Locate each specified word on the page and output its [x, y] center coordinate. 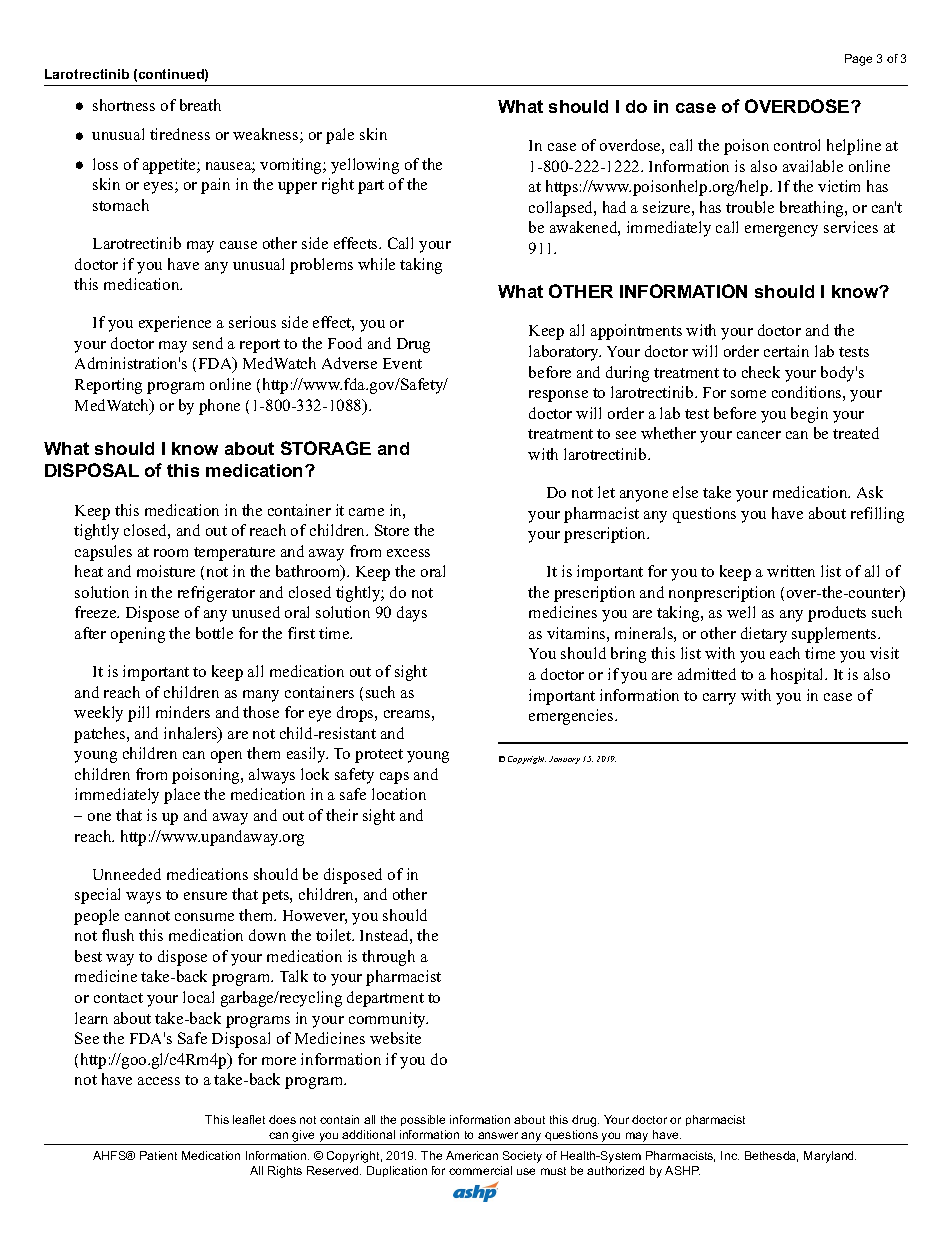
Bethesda [771, 1156]
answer [498, 1135]
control [797, 145]
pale [340, 136]
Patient [158, 1155]
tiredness [180, 134]
